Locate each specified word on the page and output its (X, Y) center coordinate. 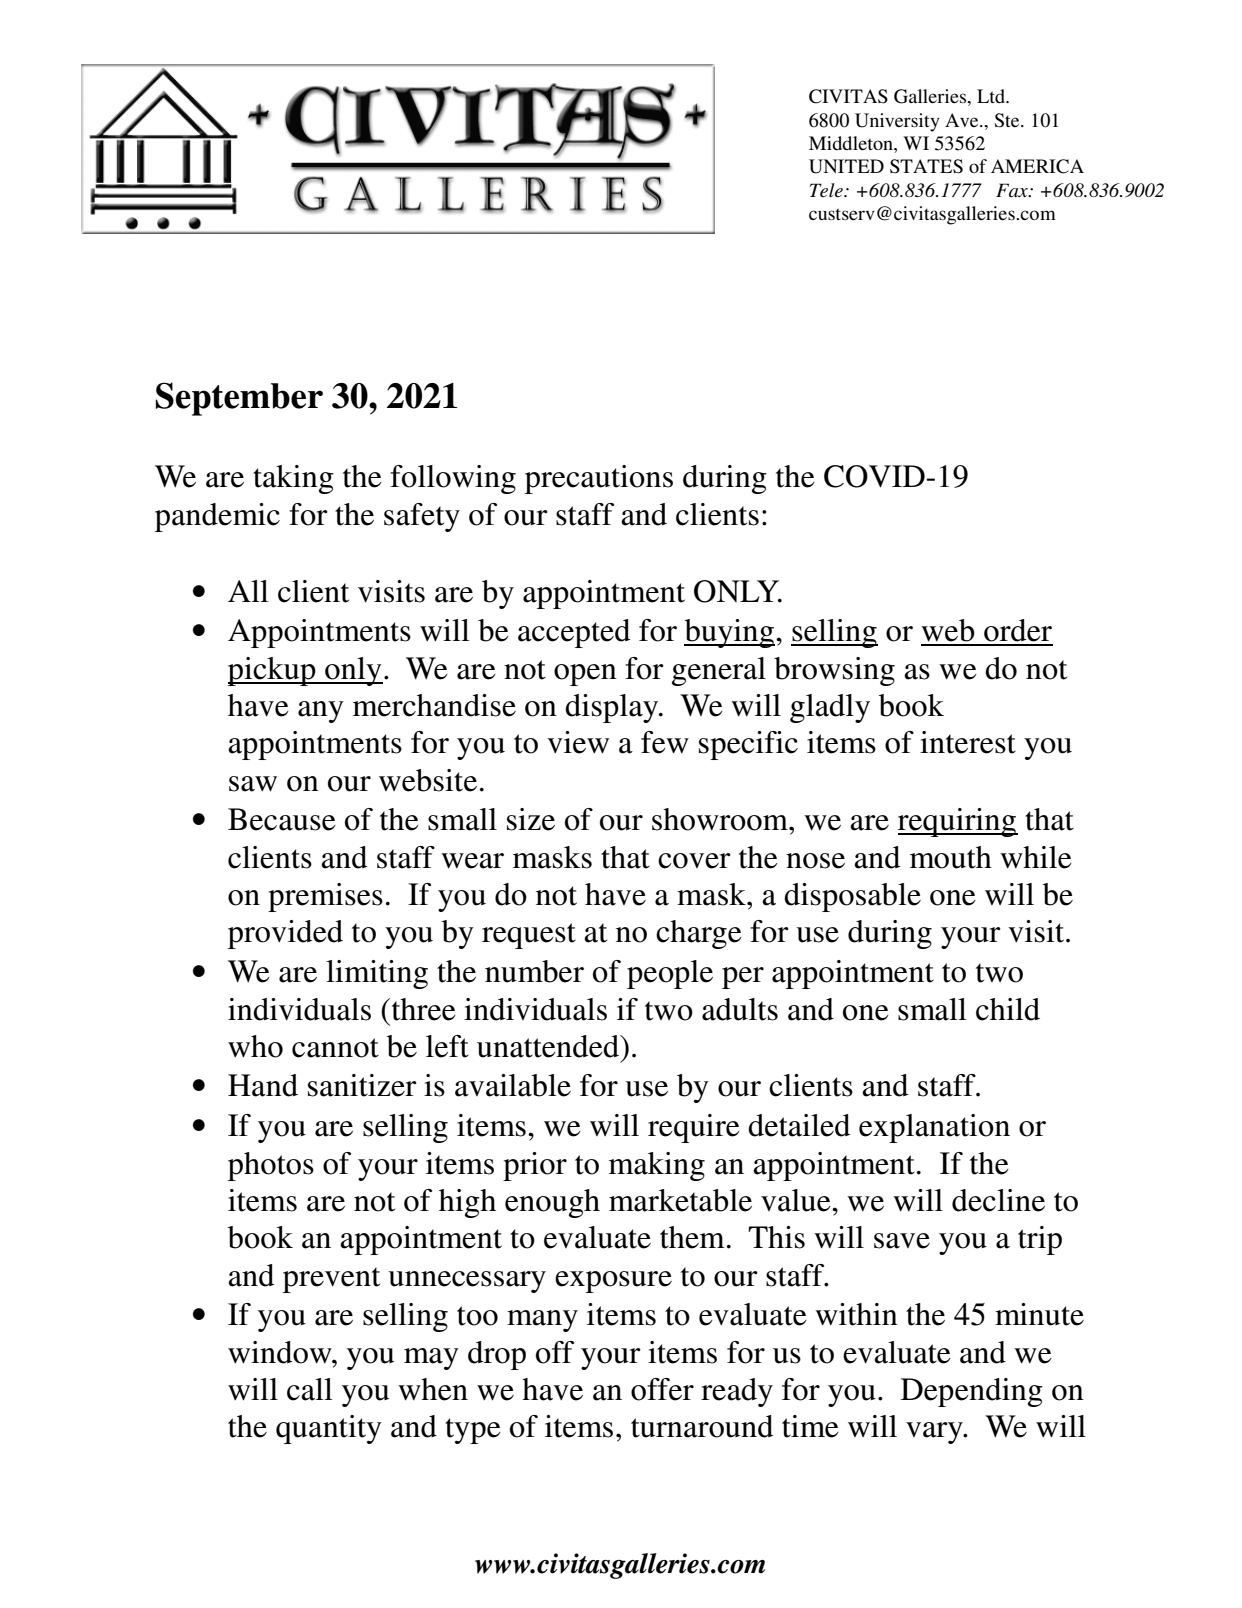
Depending (972, 1392)
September (239, 399)
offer (662, 1389)
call (310, 1389)
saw (253, 784)
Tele (827, 190)
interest (968, 742)
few (665, 742)
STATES (926, 166)
